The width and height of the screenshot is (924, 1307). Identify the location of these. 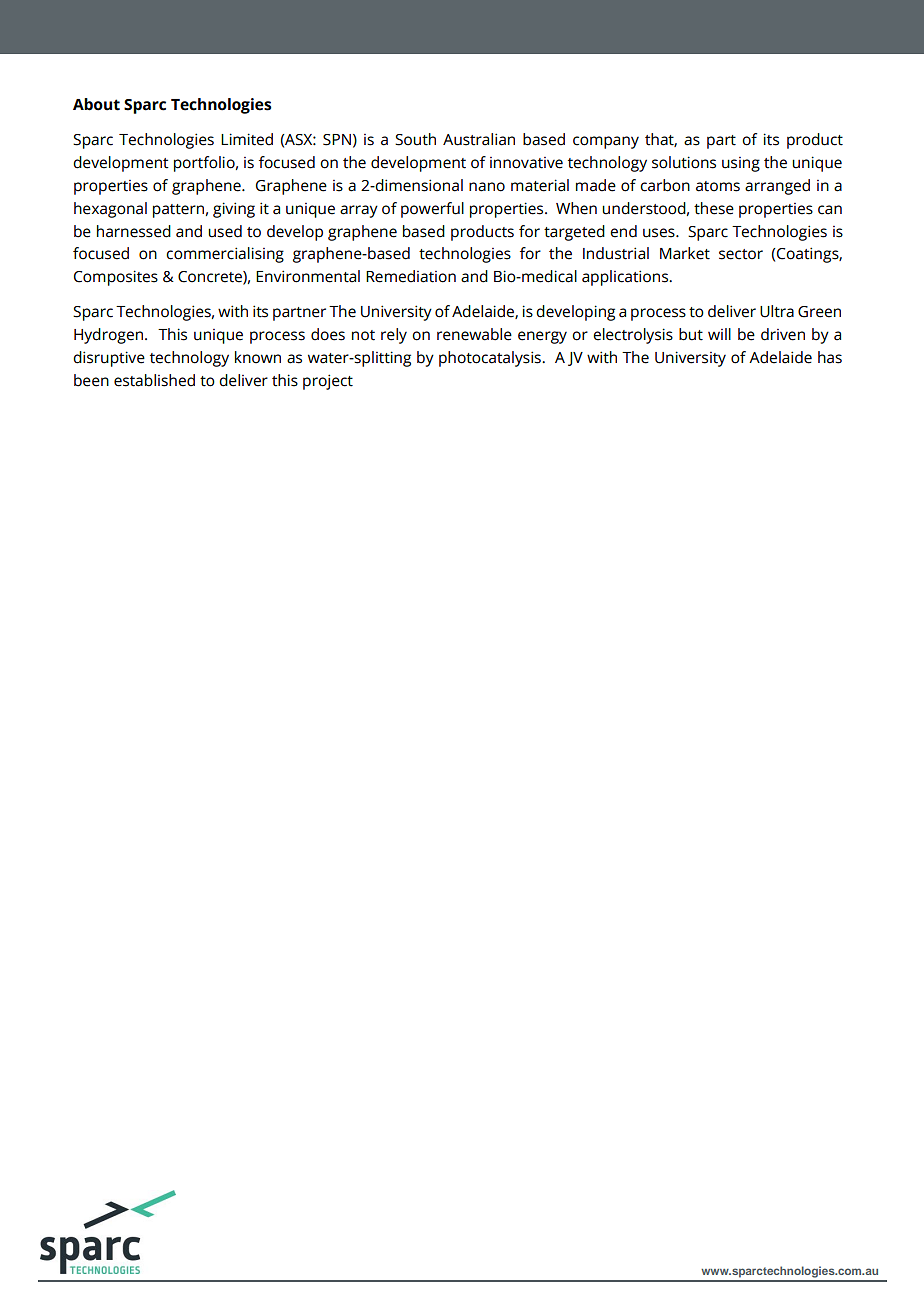
(714, 208).
